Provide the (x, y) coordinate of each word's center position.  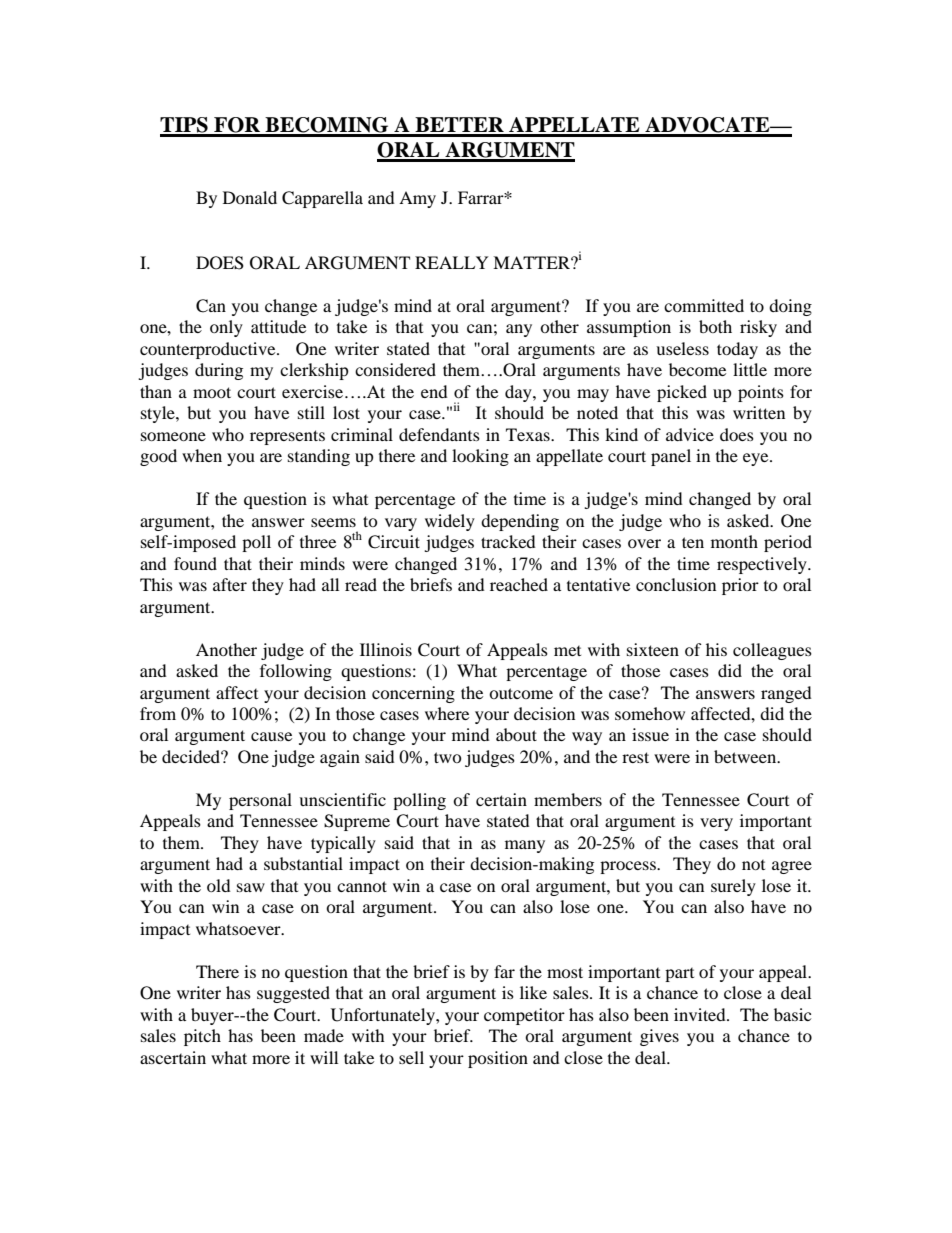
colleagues (772, 651)
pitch (202, 1037)
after (230, 584)
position (498, 1059)
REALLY (452, 262)
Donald (250, 197)
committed (704, 305)
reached (519, 584)
